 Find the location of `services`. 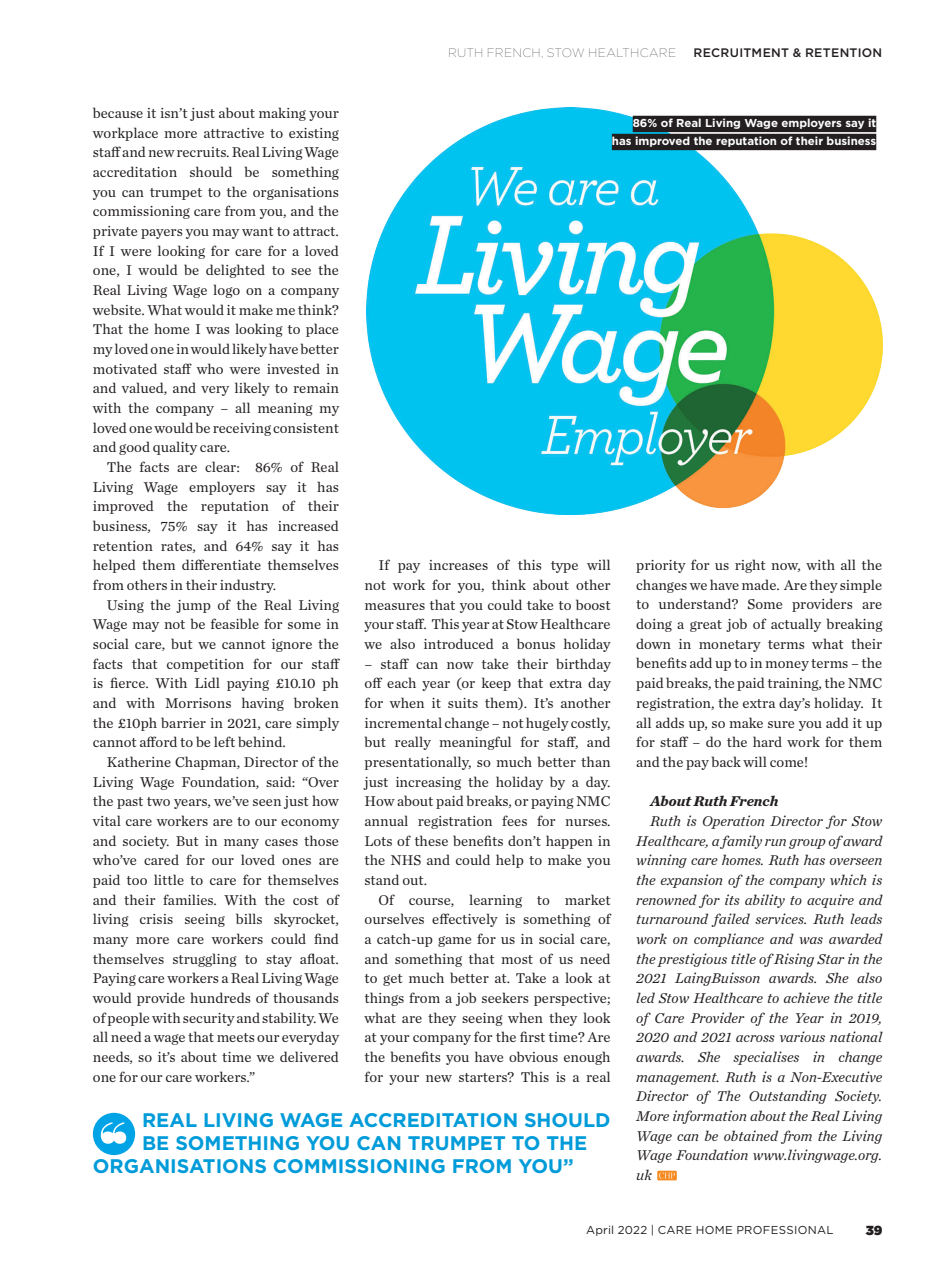

services is located at coordinates (780, 918).
